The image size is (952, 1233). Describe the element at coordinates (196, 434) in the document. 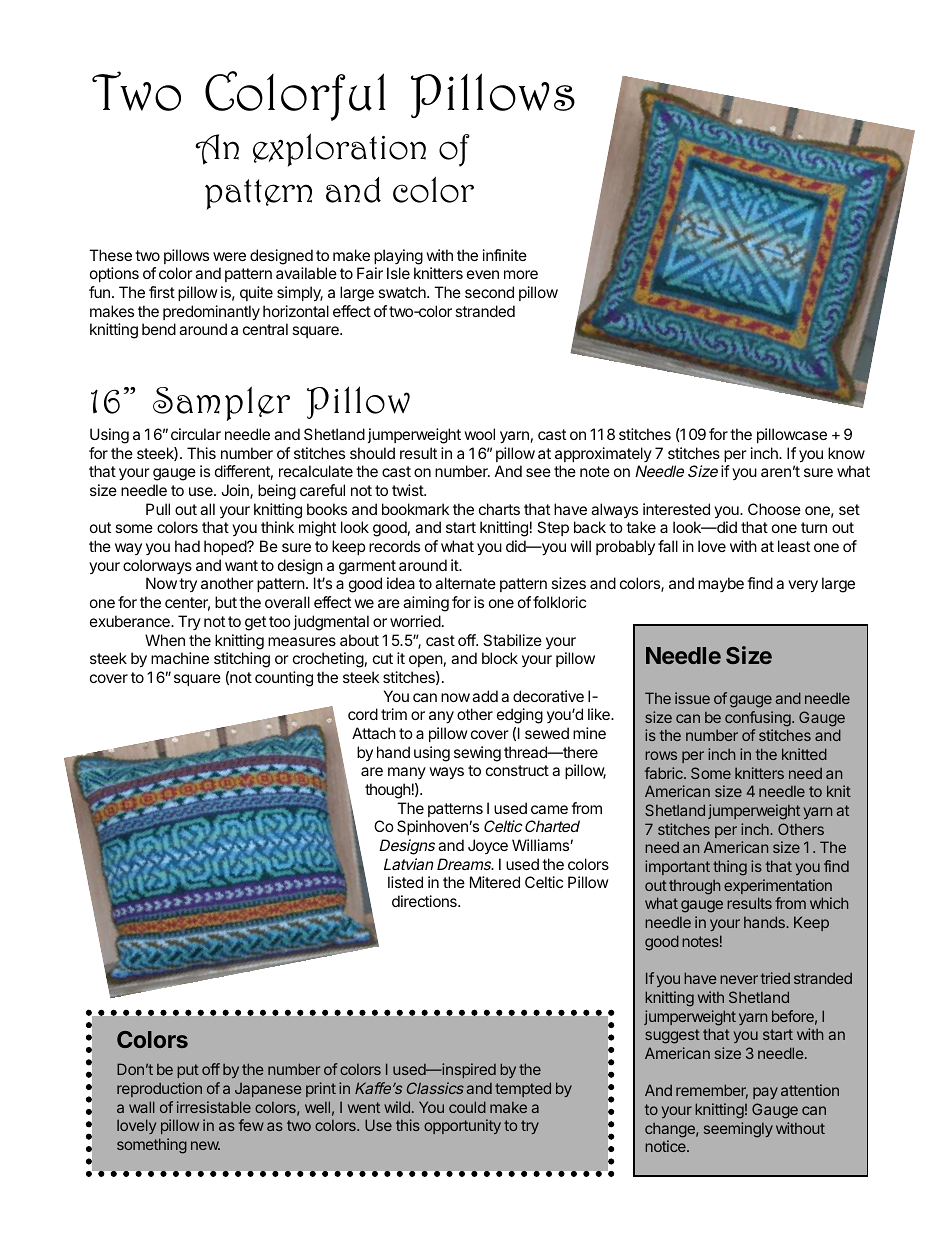

I see `circular` at that location.
